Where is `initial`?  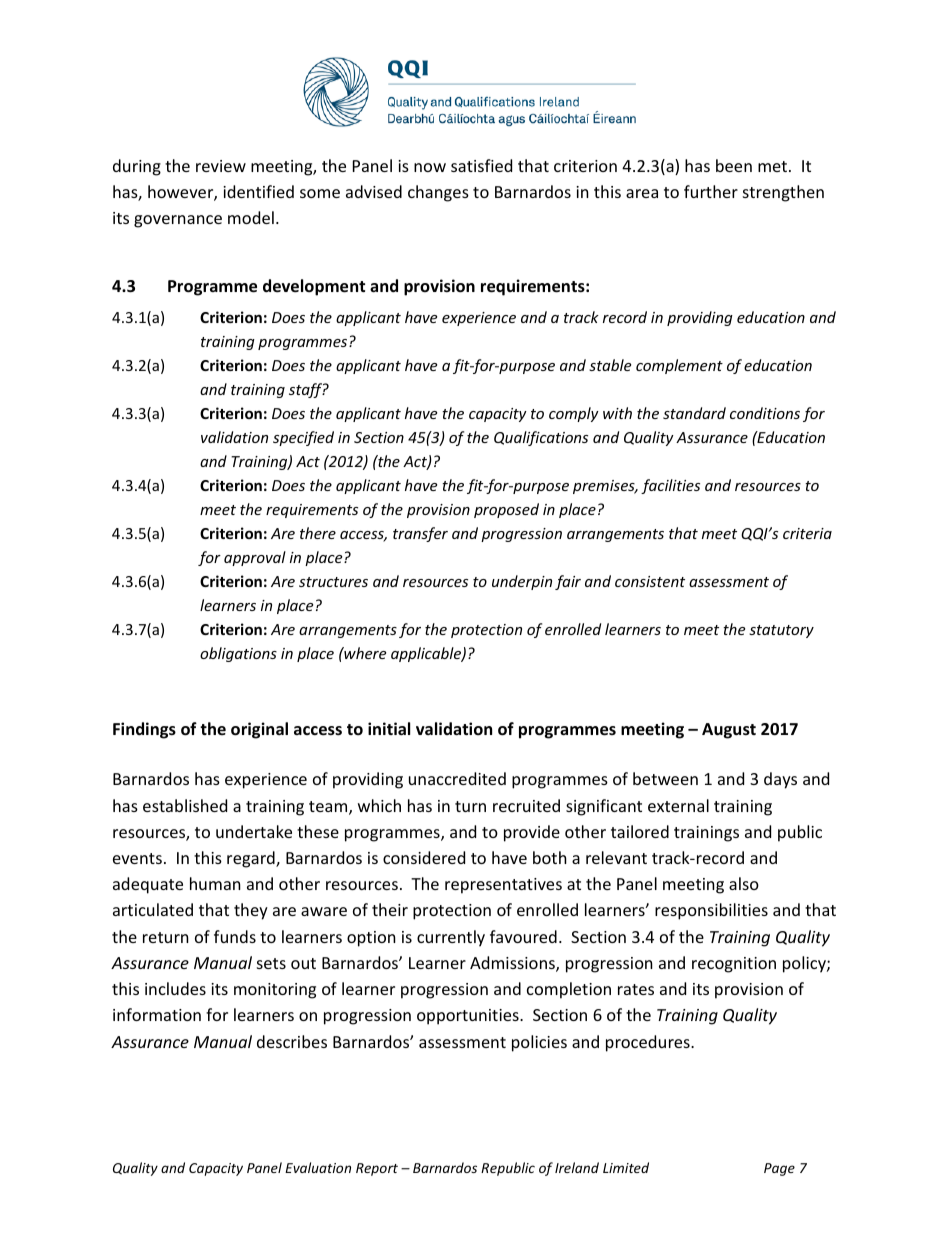 initial is located at coordinates (389, 728).
